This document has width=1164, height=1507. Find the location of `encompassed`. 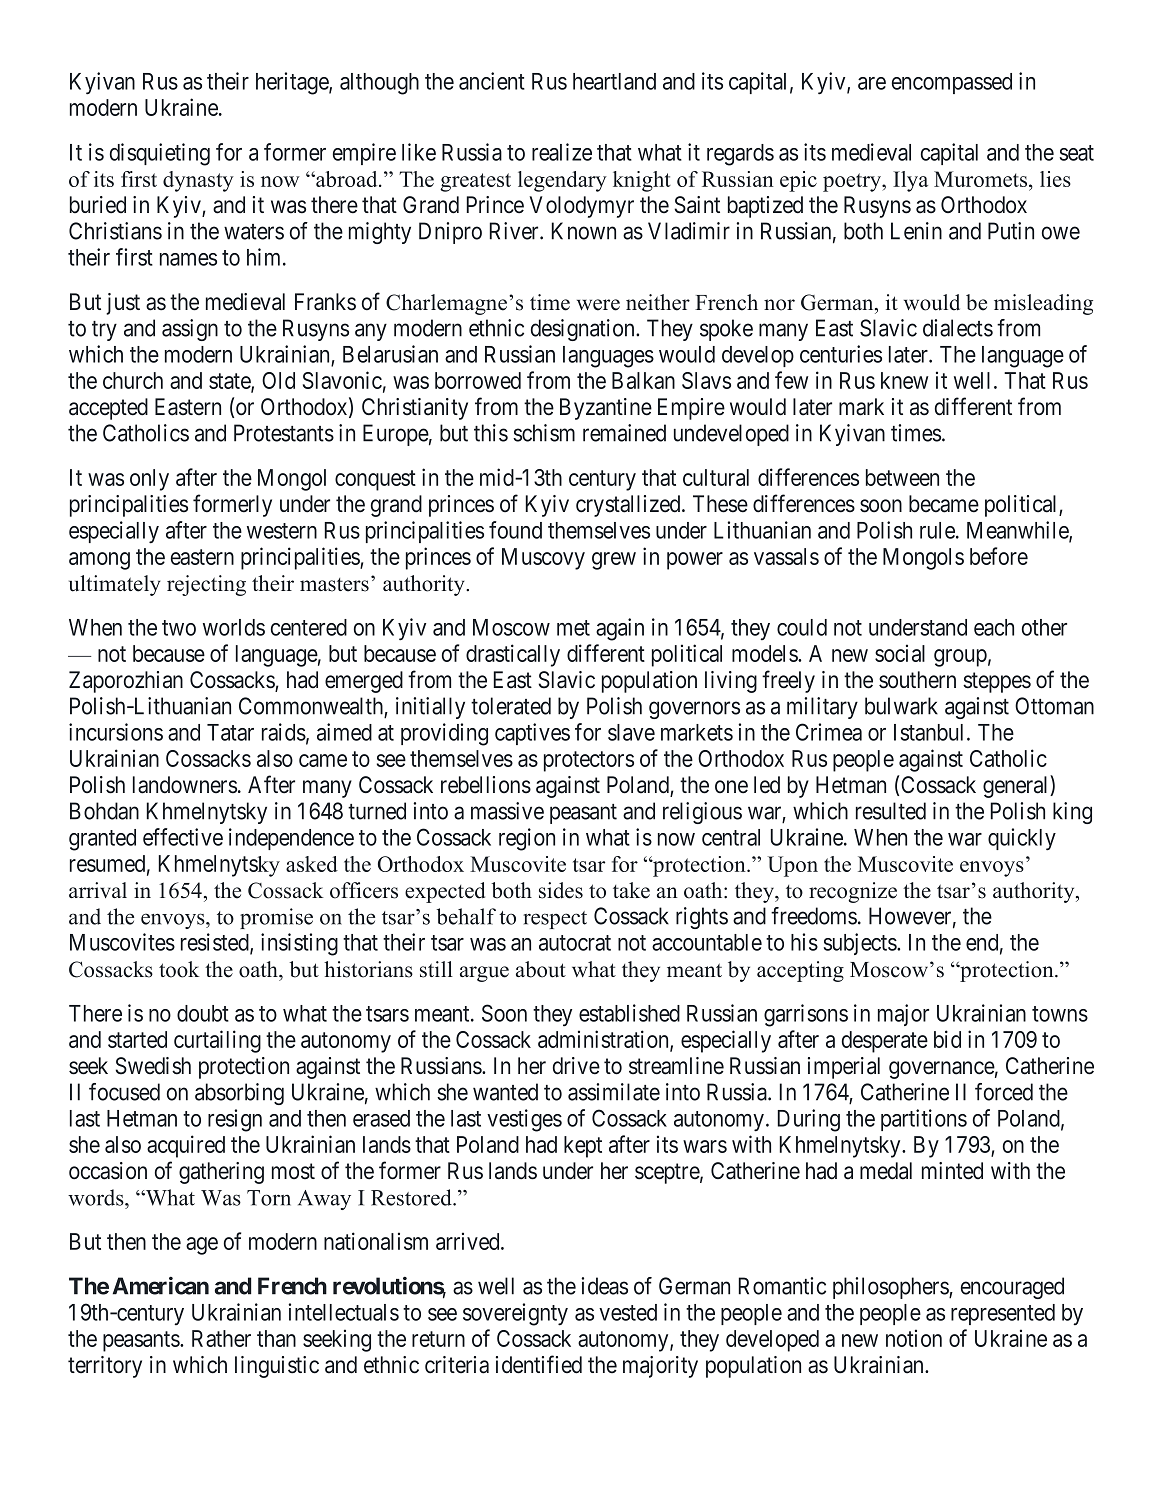

encompassed is located at coordinates (952, 83).
